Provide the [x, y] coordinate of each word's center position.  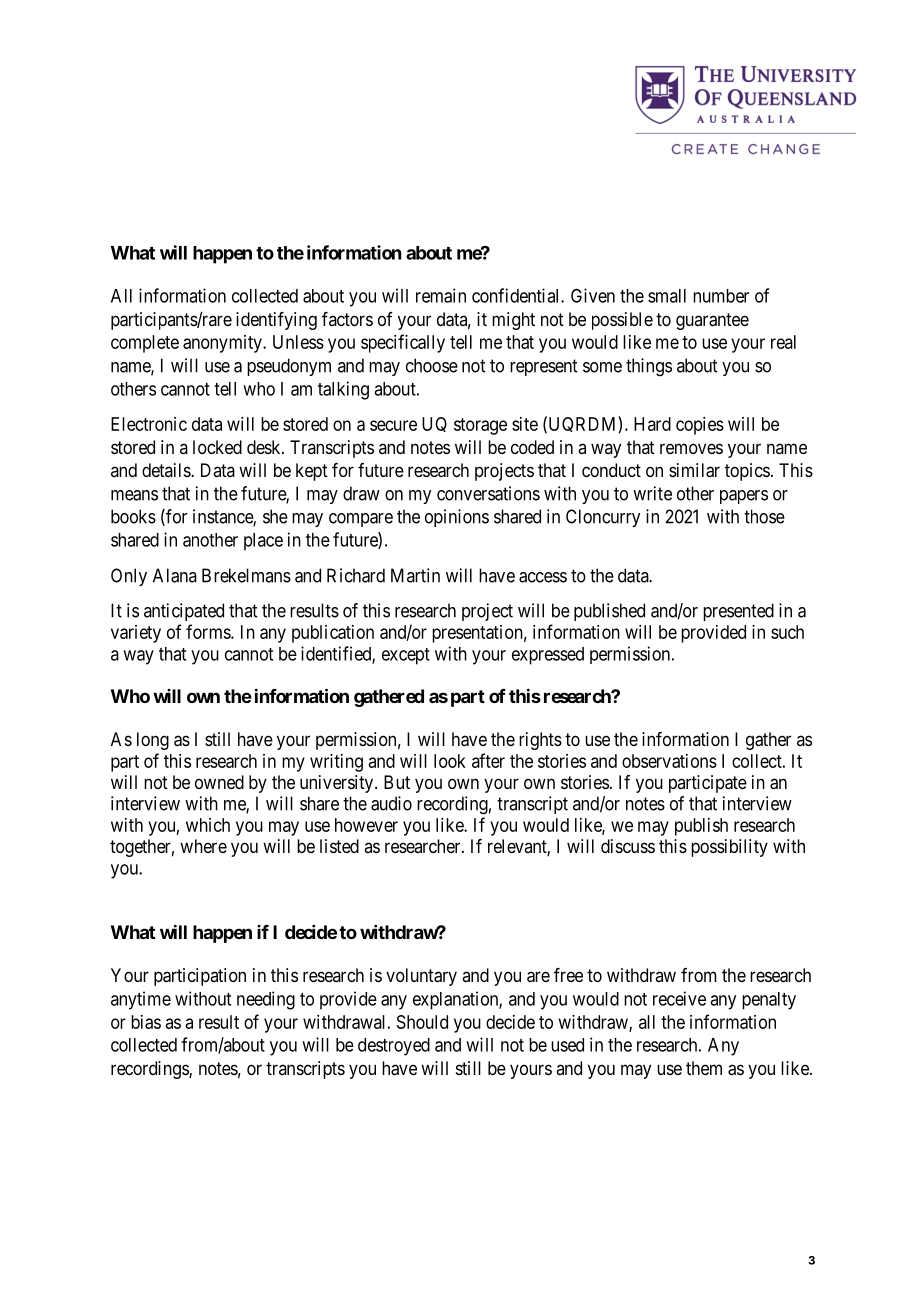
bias [146, 1022]
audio [391, 803]
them [704, 1068]
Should [422, 1022]
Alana [175, 575]
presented [738, 612]
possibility [729, 848]
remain [441, 295]
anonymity [223, 344]
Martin [415, 575]
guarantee [712, 321]
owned [219, 782]
